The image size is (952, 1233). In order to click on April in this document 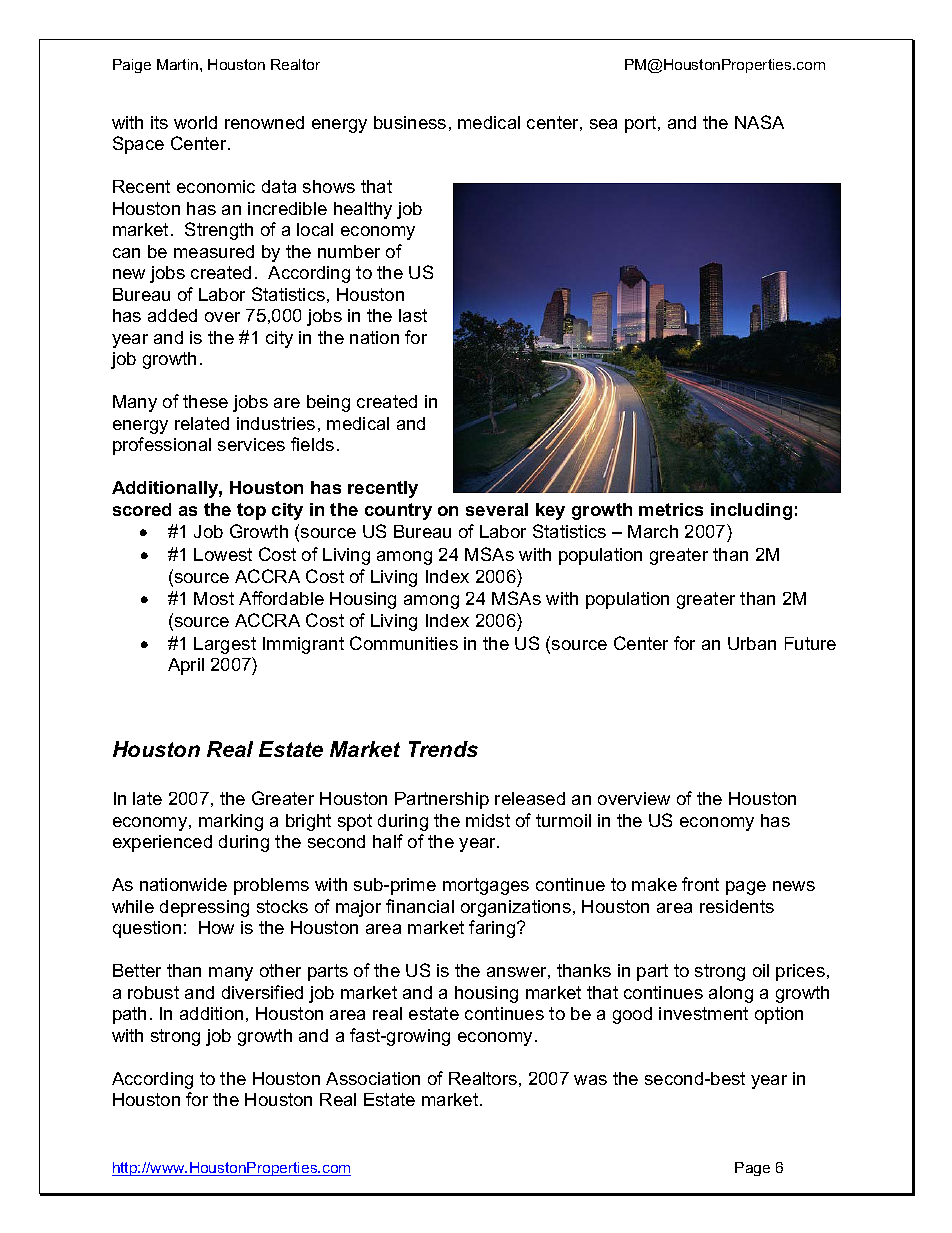, I will do `click(186, 666)`.
